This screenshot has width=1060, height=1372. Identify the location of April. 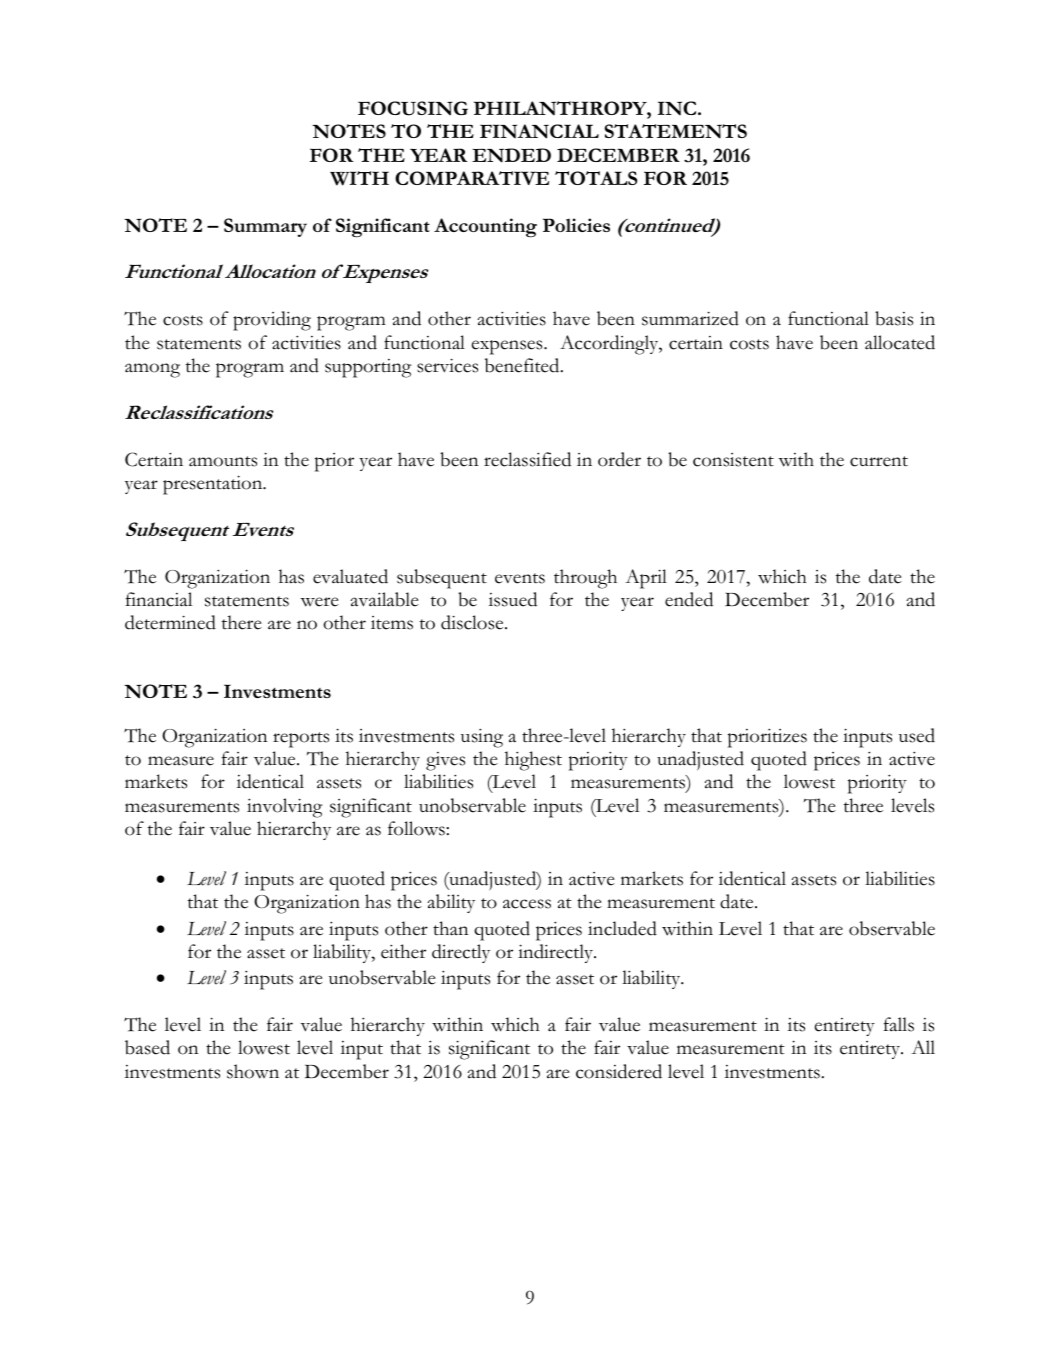
(646, 579).
